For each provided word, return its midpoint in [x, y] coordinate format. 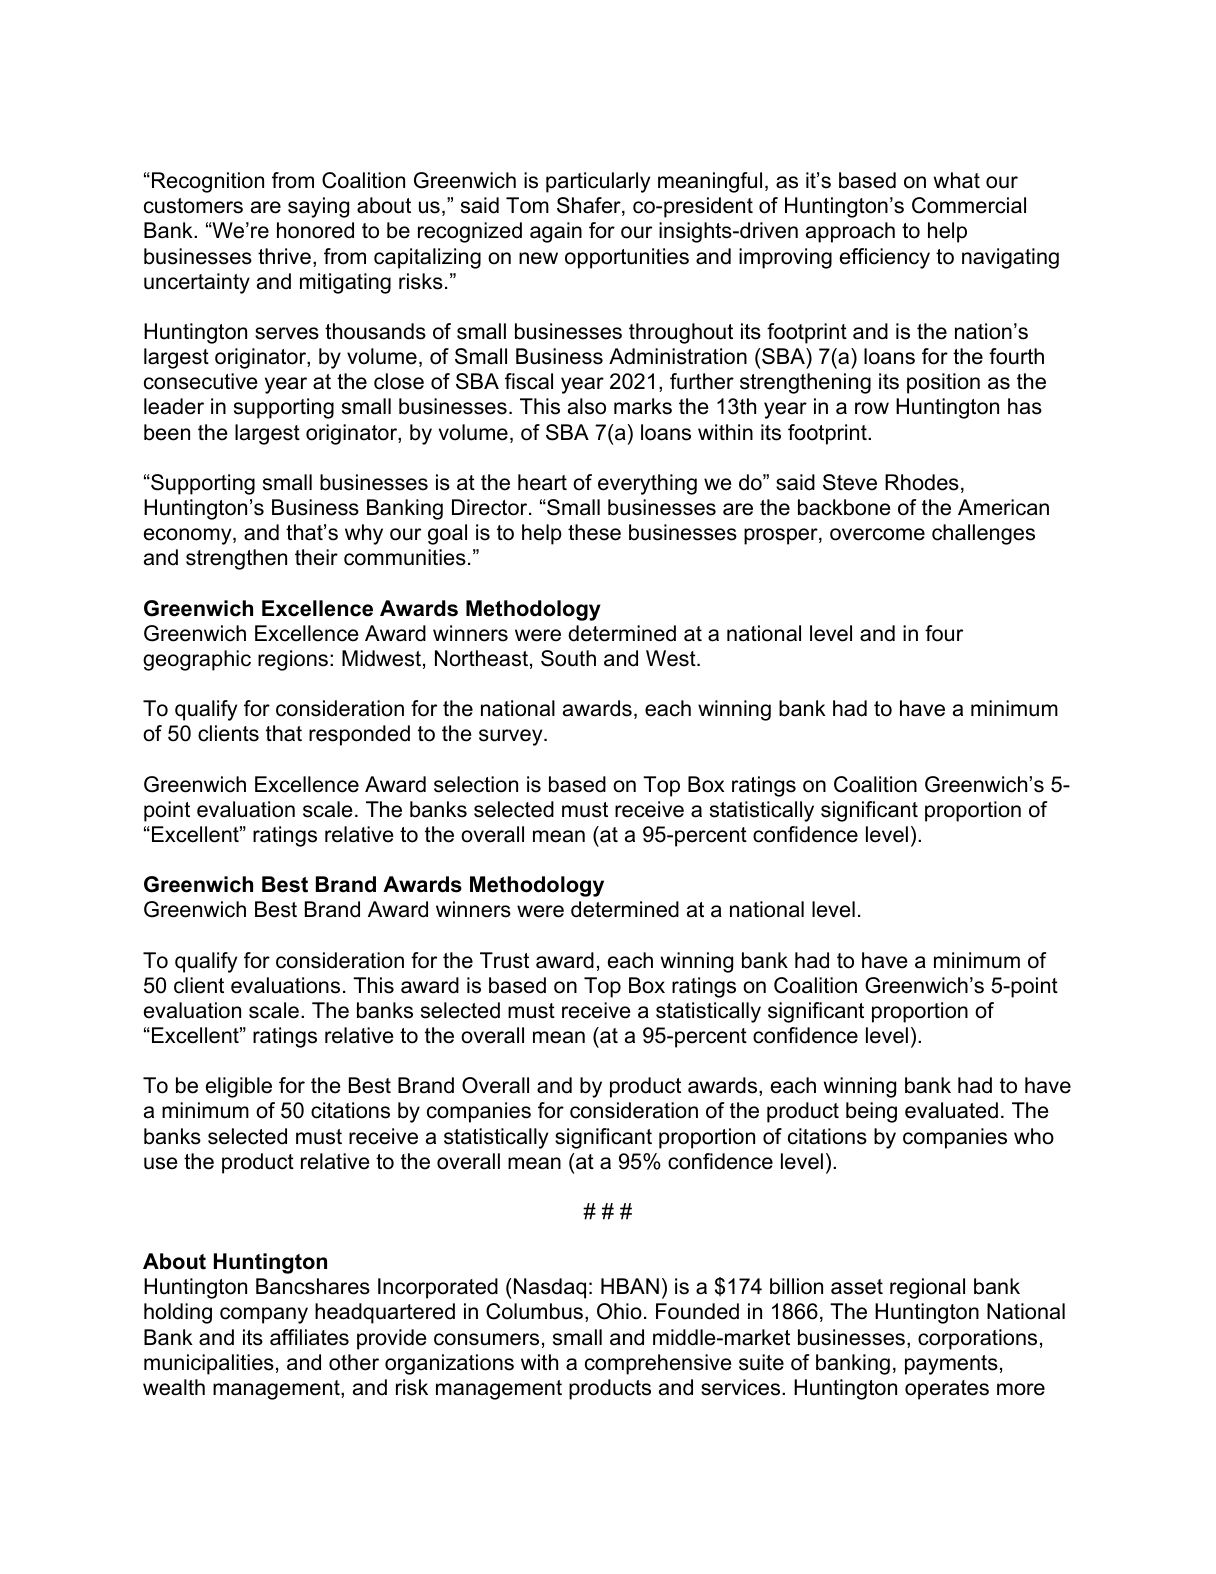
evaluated [951, 1110]
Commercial [969, 205]
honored [315, 230]
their [316, 557]
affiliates [309, 1337]
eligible [239, 1087]
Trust [504, 960]
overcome [877, 534]
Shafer [590, 206]
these [594, 532]
